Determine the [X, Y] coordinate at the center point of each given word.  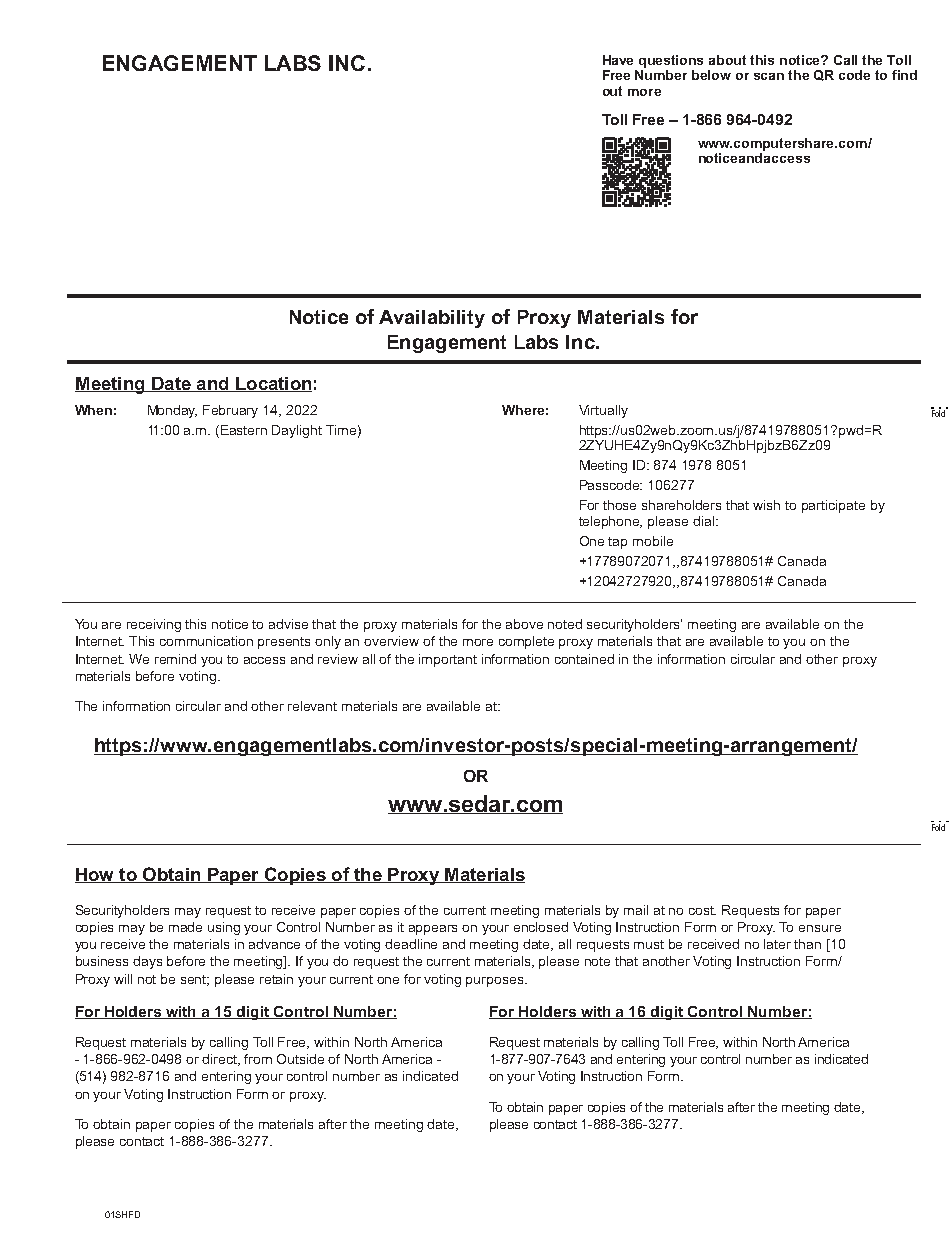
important [448, 660]
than [807, 944]
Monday [172, 411]
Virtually [603, 411]
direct [221, 1060]
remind [175, 659]
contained [584, 659]
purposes [496, 982]
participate [833, 506]
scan [769, 76]
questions [671, 61]
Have [618, 60]
